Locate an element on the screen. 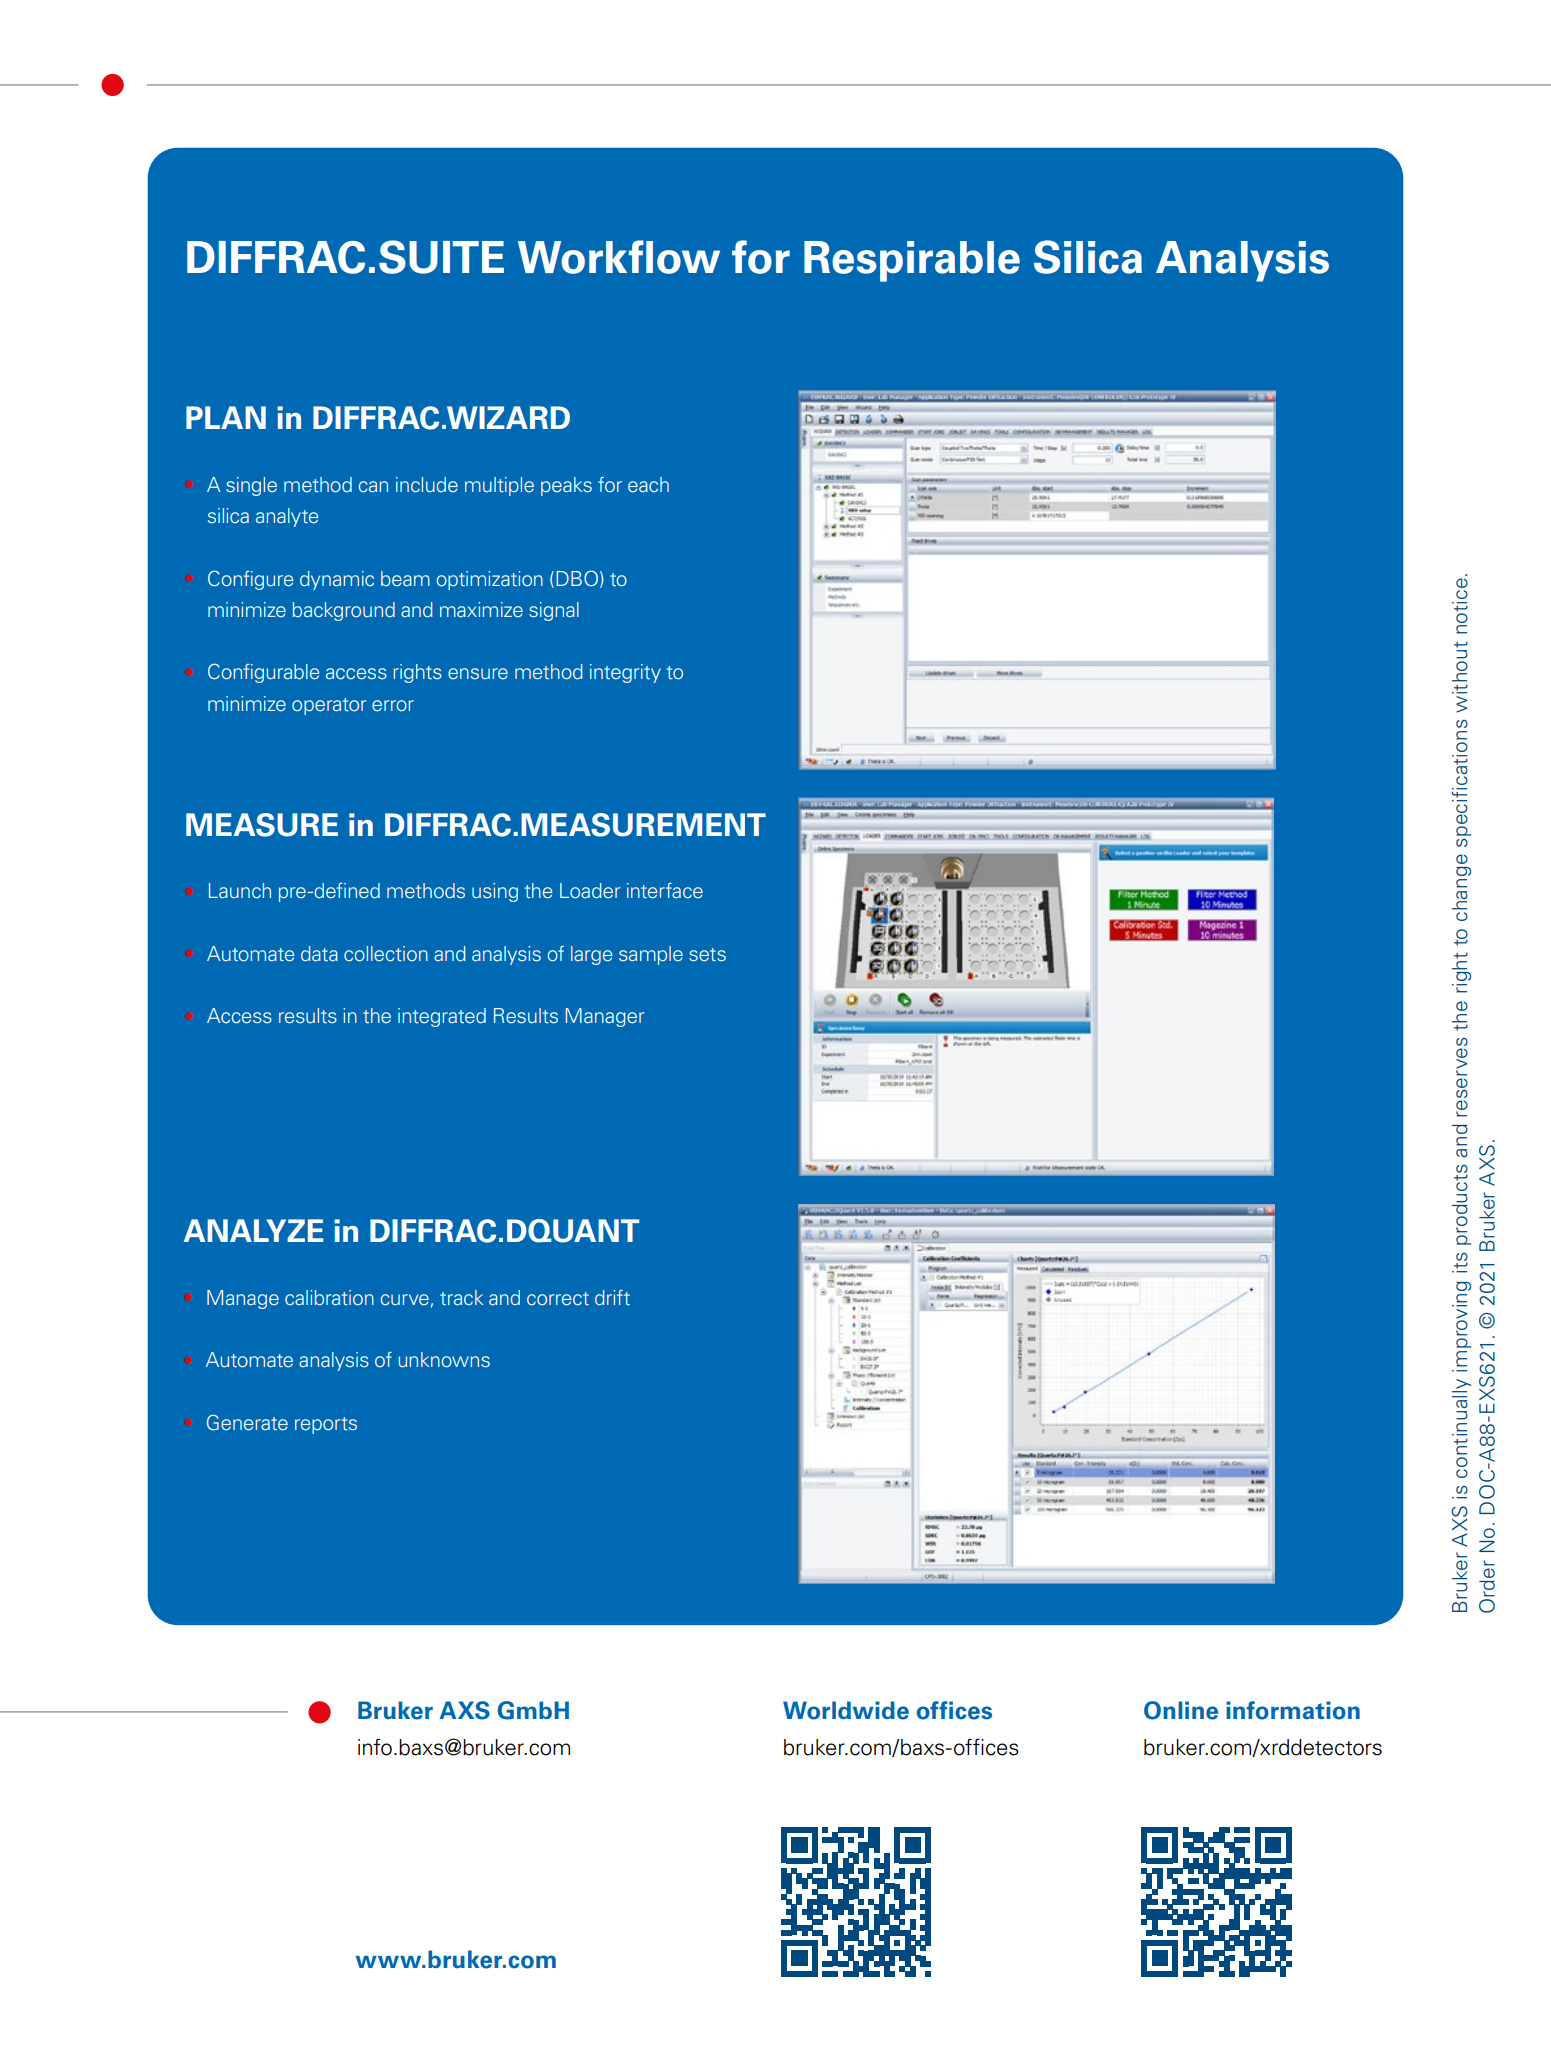  Online is located at coordinates (1181, 1710).
